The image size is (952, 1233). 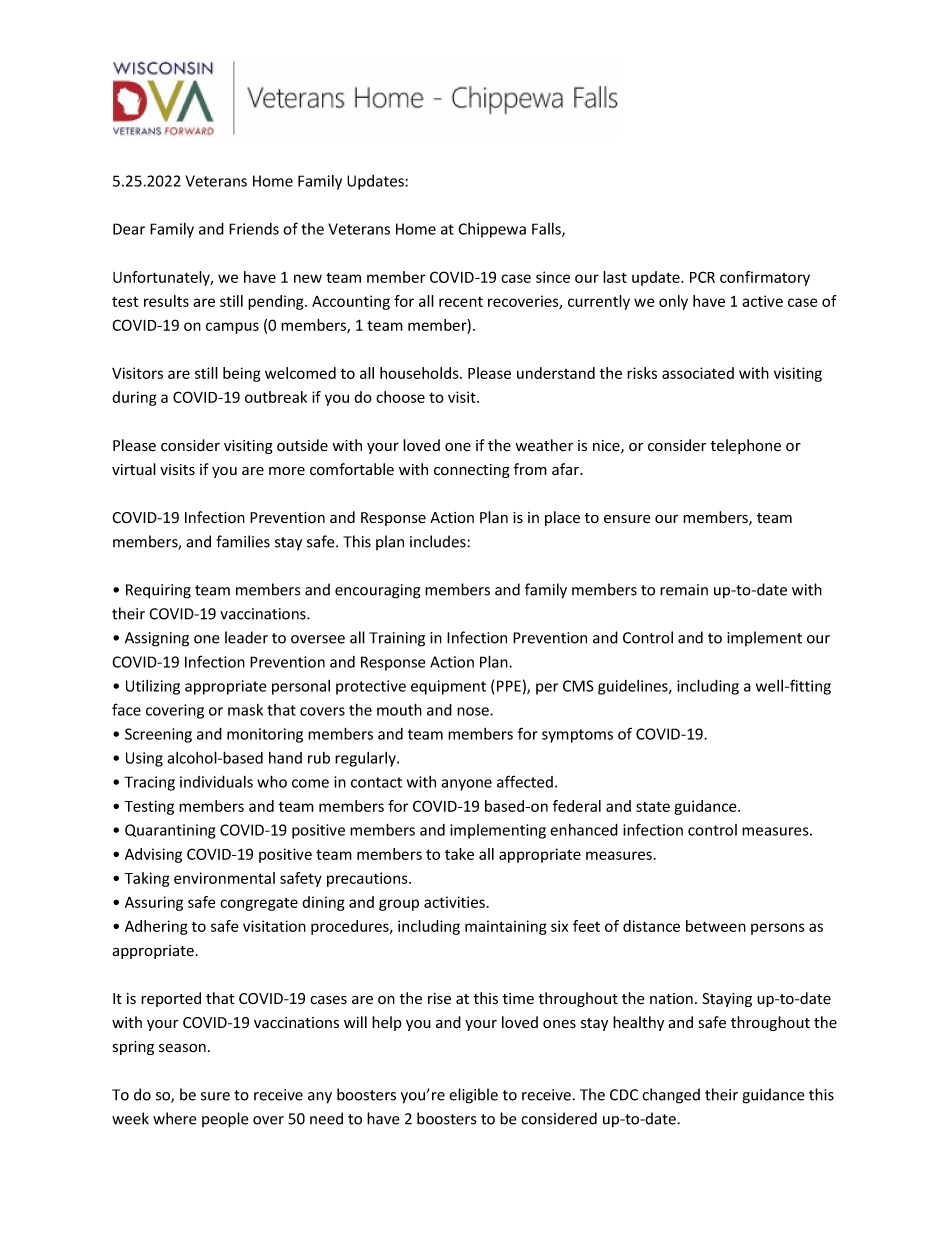 What do you see at coordinates (225, 1120) in the image?
I see `people` at bounding box center [225, 1120].
